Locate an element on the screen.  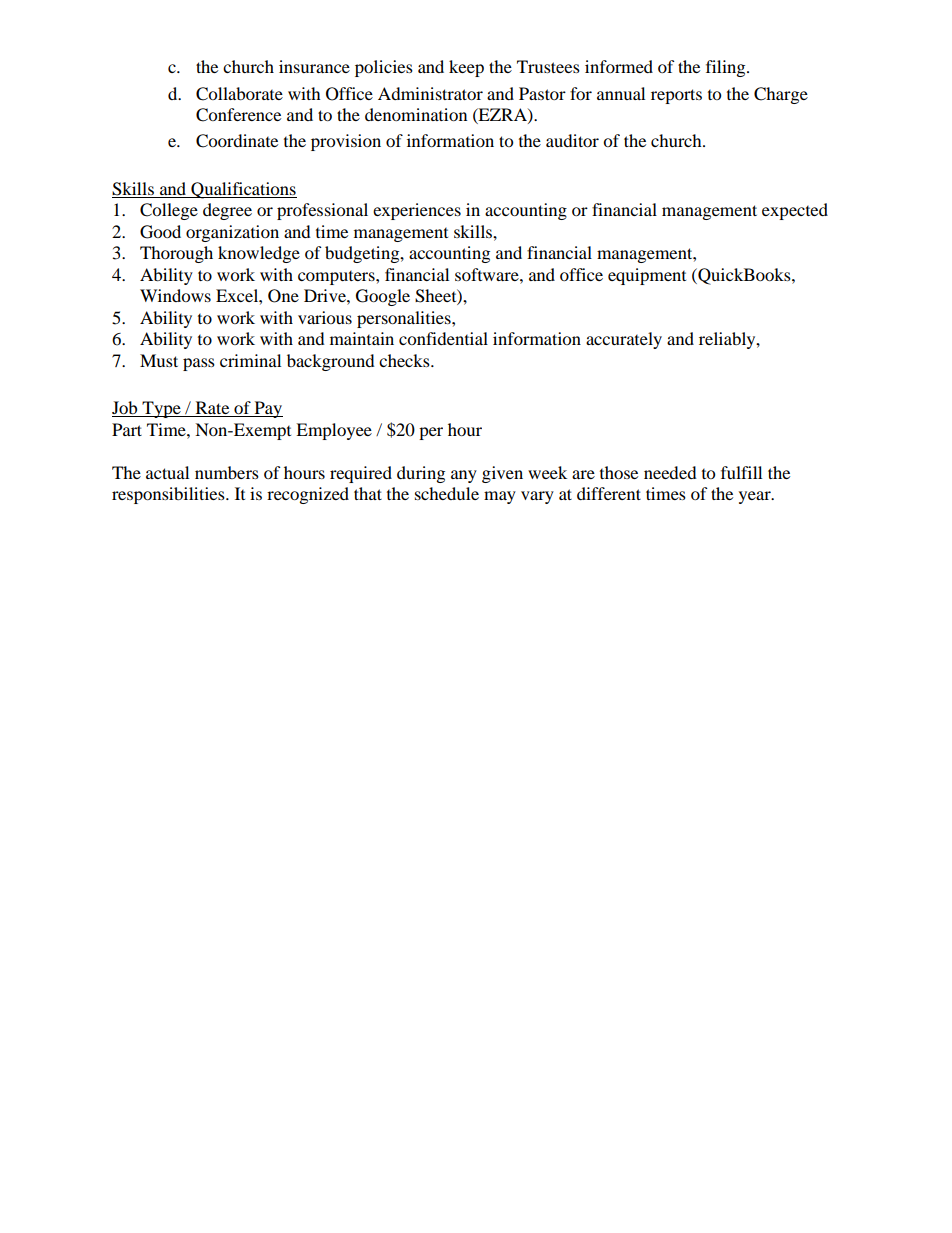
keep is located at coordinates (466, 68).
